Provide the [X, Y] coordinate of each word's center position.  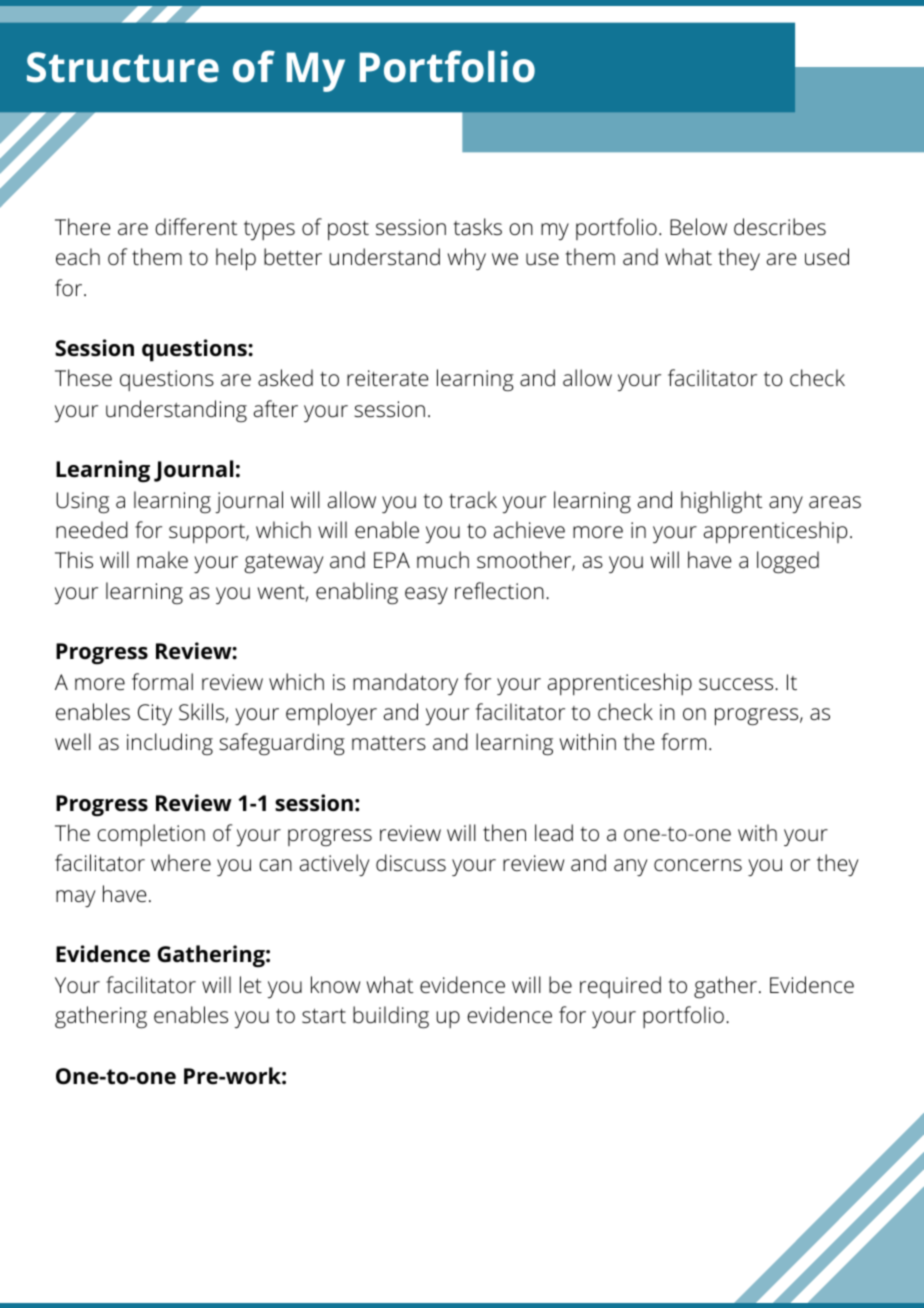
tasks [478, 227]
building [391, 1017]
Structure [123, 67]
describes [780, 227]
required [620, 987]
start [324, 1015]
